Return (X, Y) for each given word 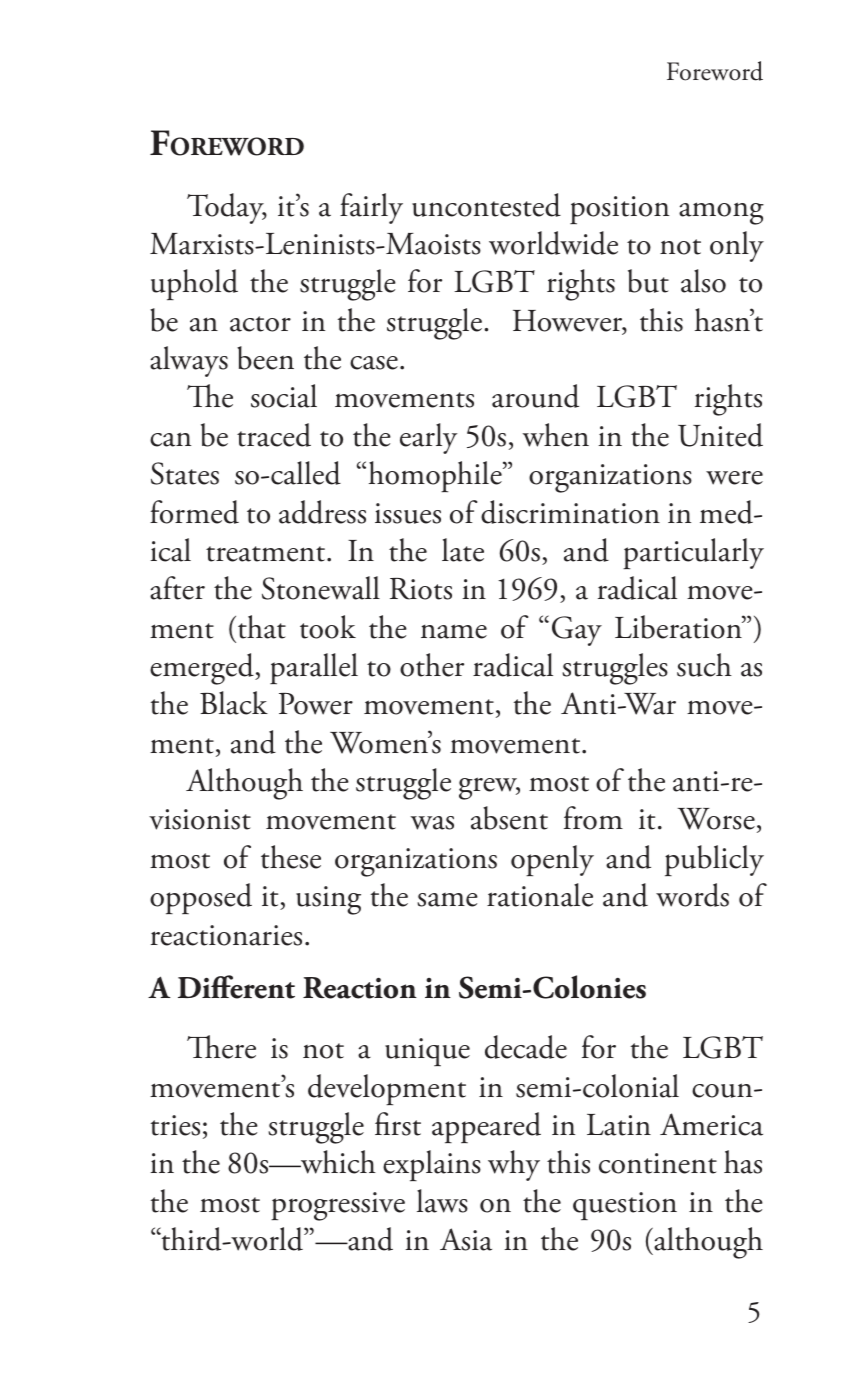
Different (236, 987)
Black (234, 703)
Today (226, 208)
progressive (338, 1206)
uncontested (486, 205)
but (648, 281)
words (692, 895)
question (625, 1206)
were (734, 477)
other (432, 665)
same (447, 900)
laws (442, 1201)
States (185, 473)
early (428, 438)
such (704, 665)
